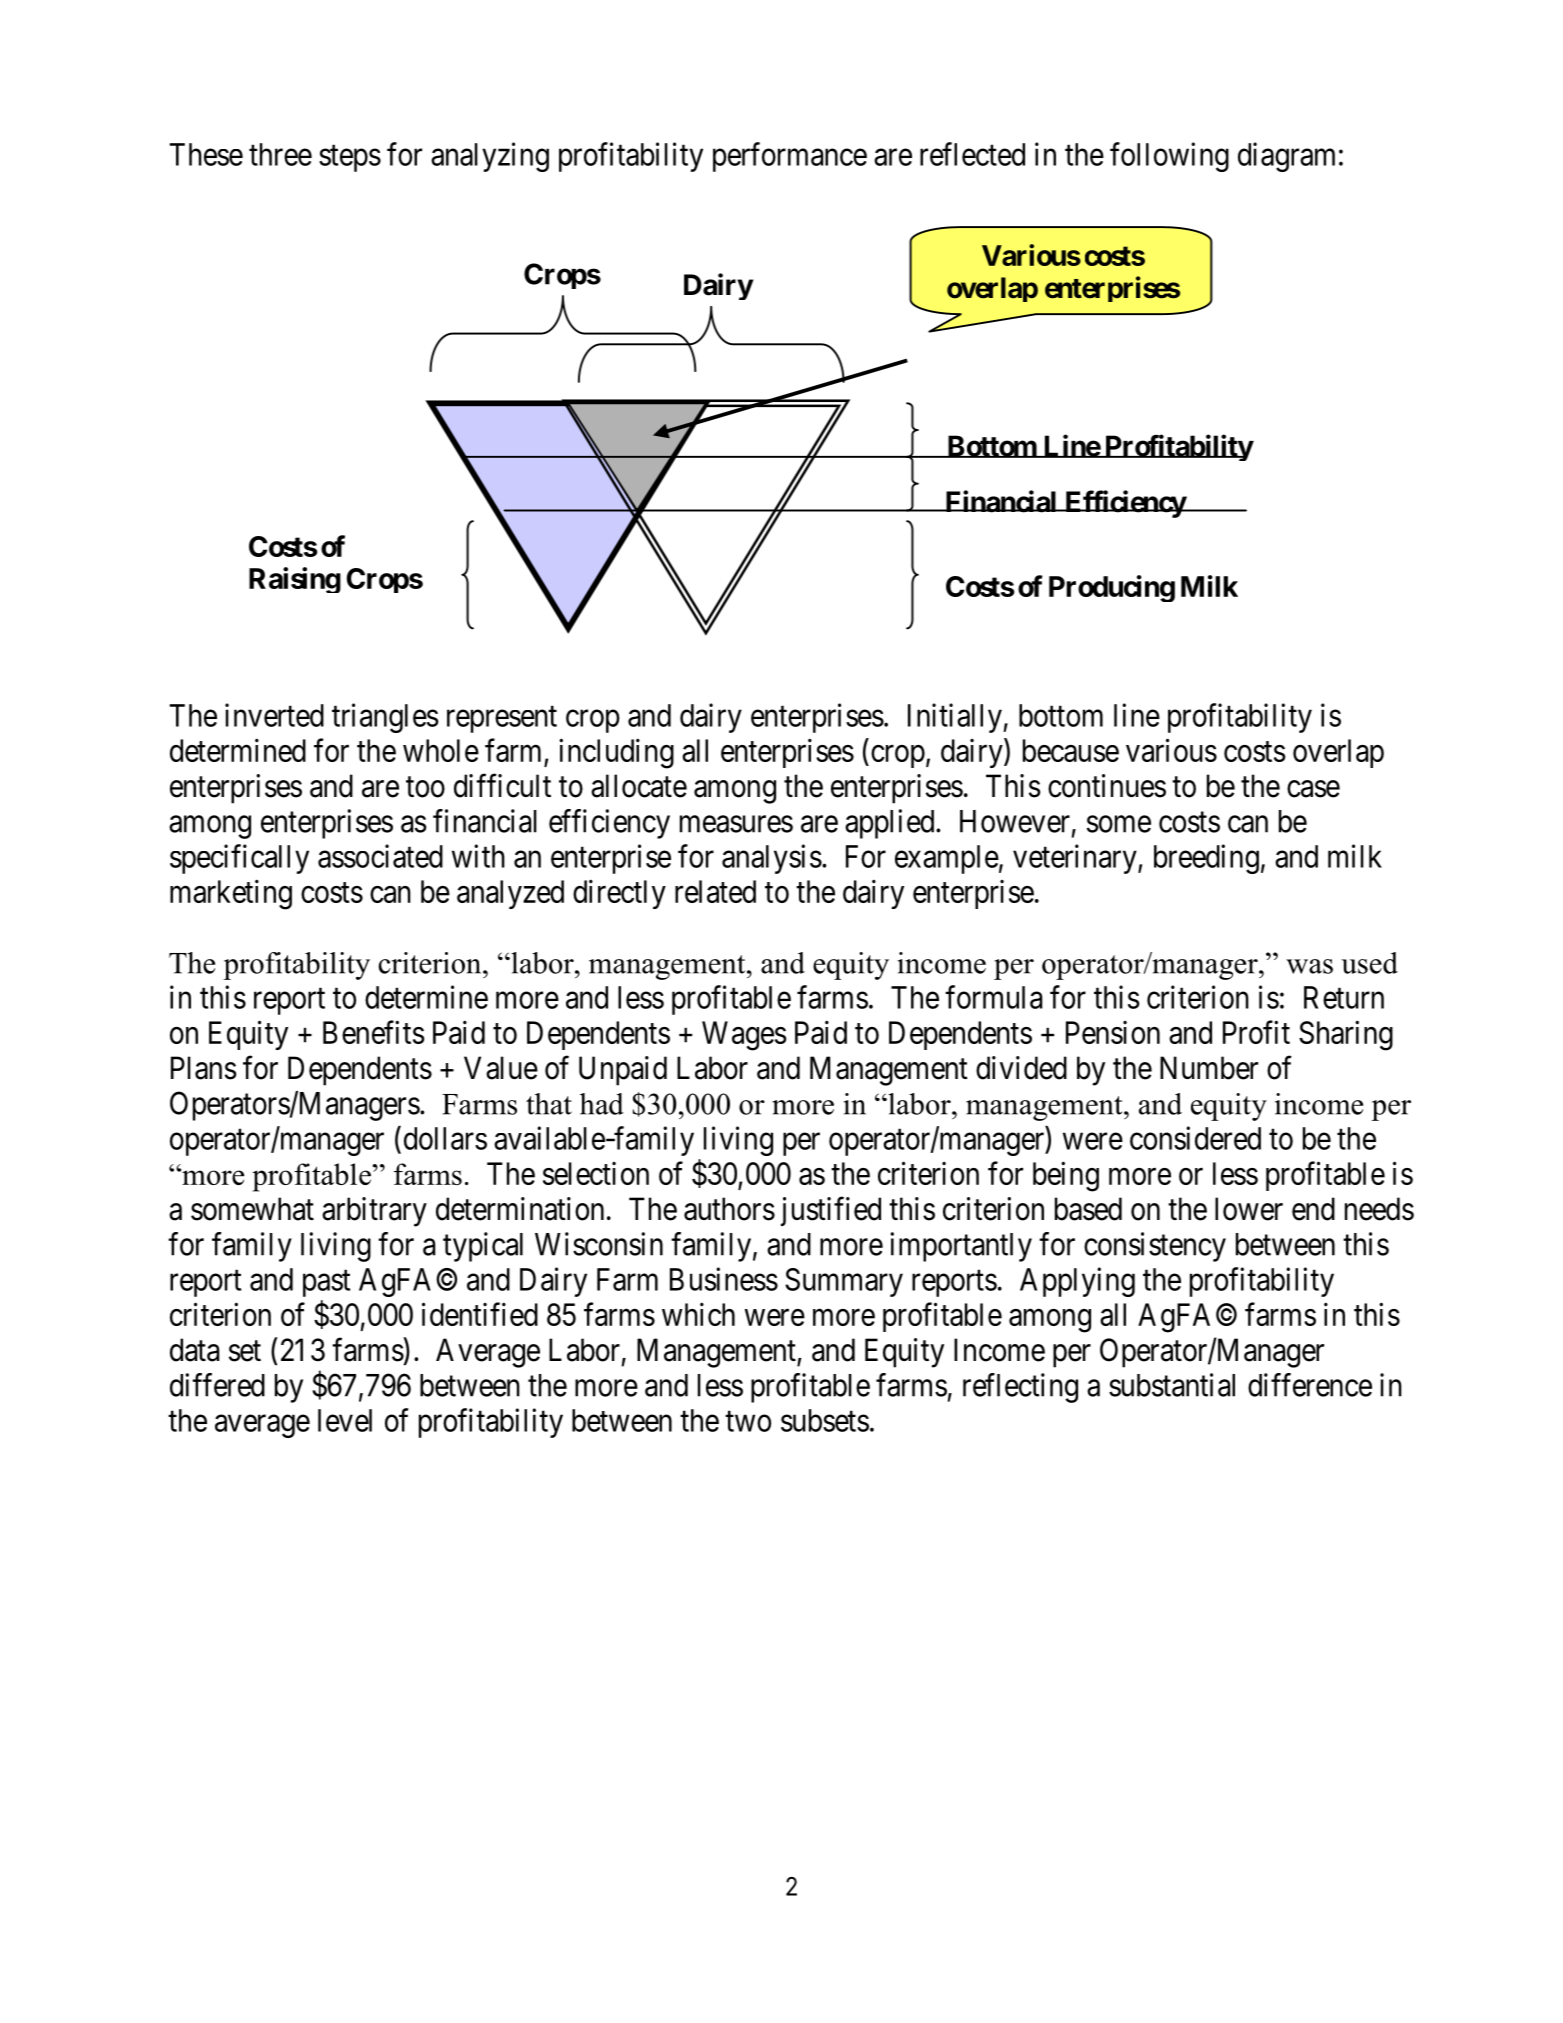 This screenshot has width=1563, height=2023. I want to click on performance, so click(790, 157).
